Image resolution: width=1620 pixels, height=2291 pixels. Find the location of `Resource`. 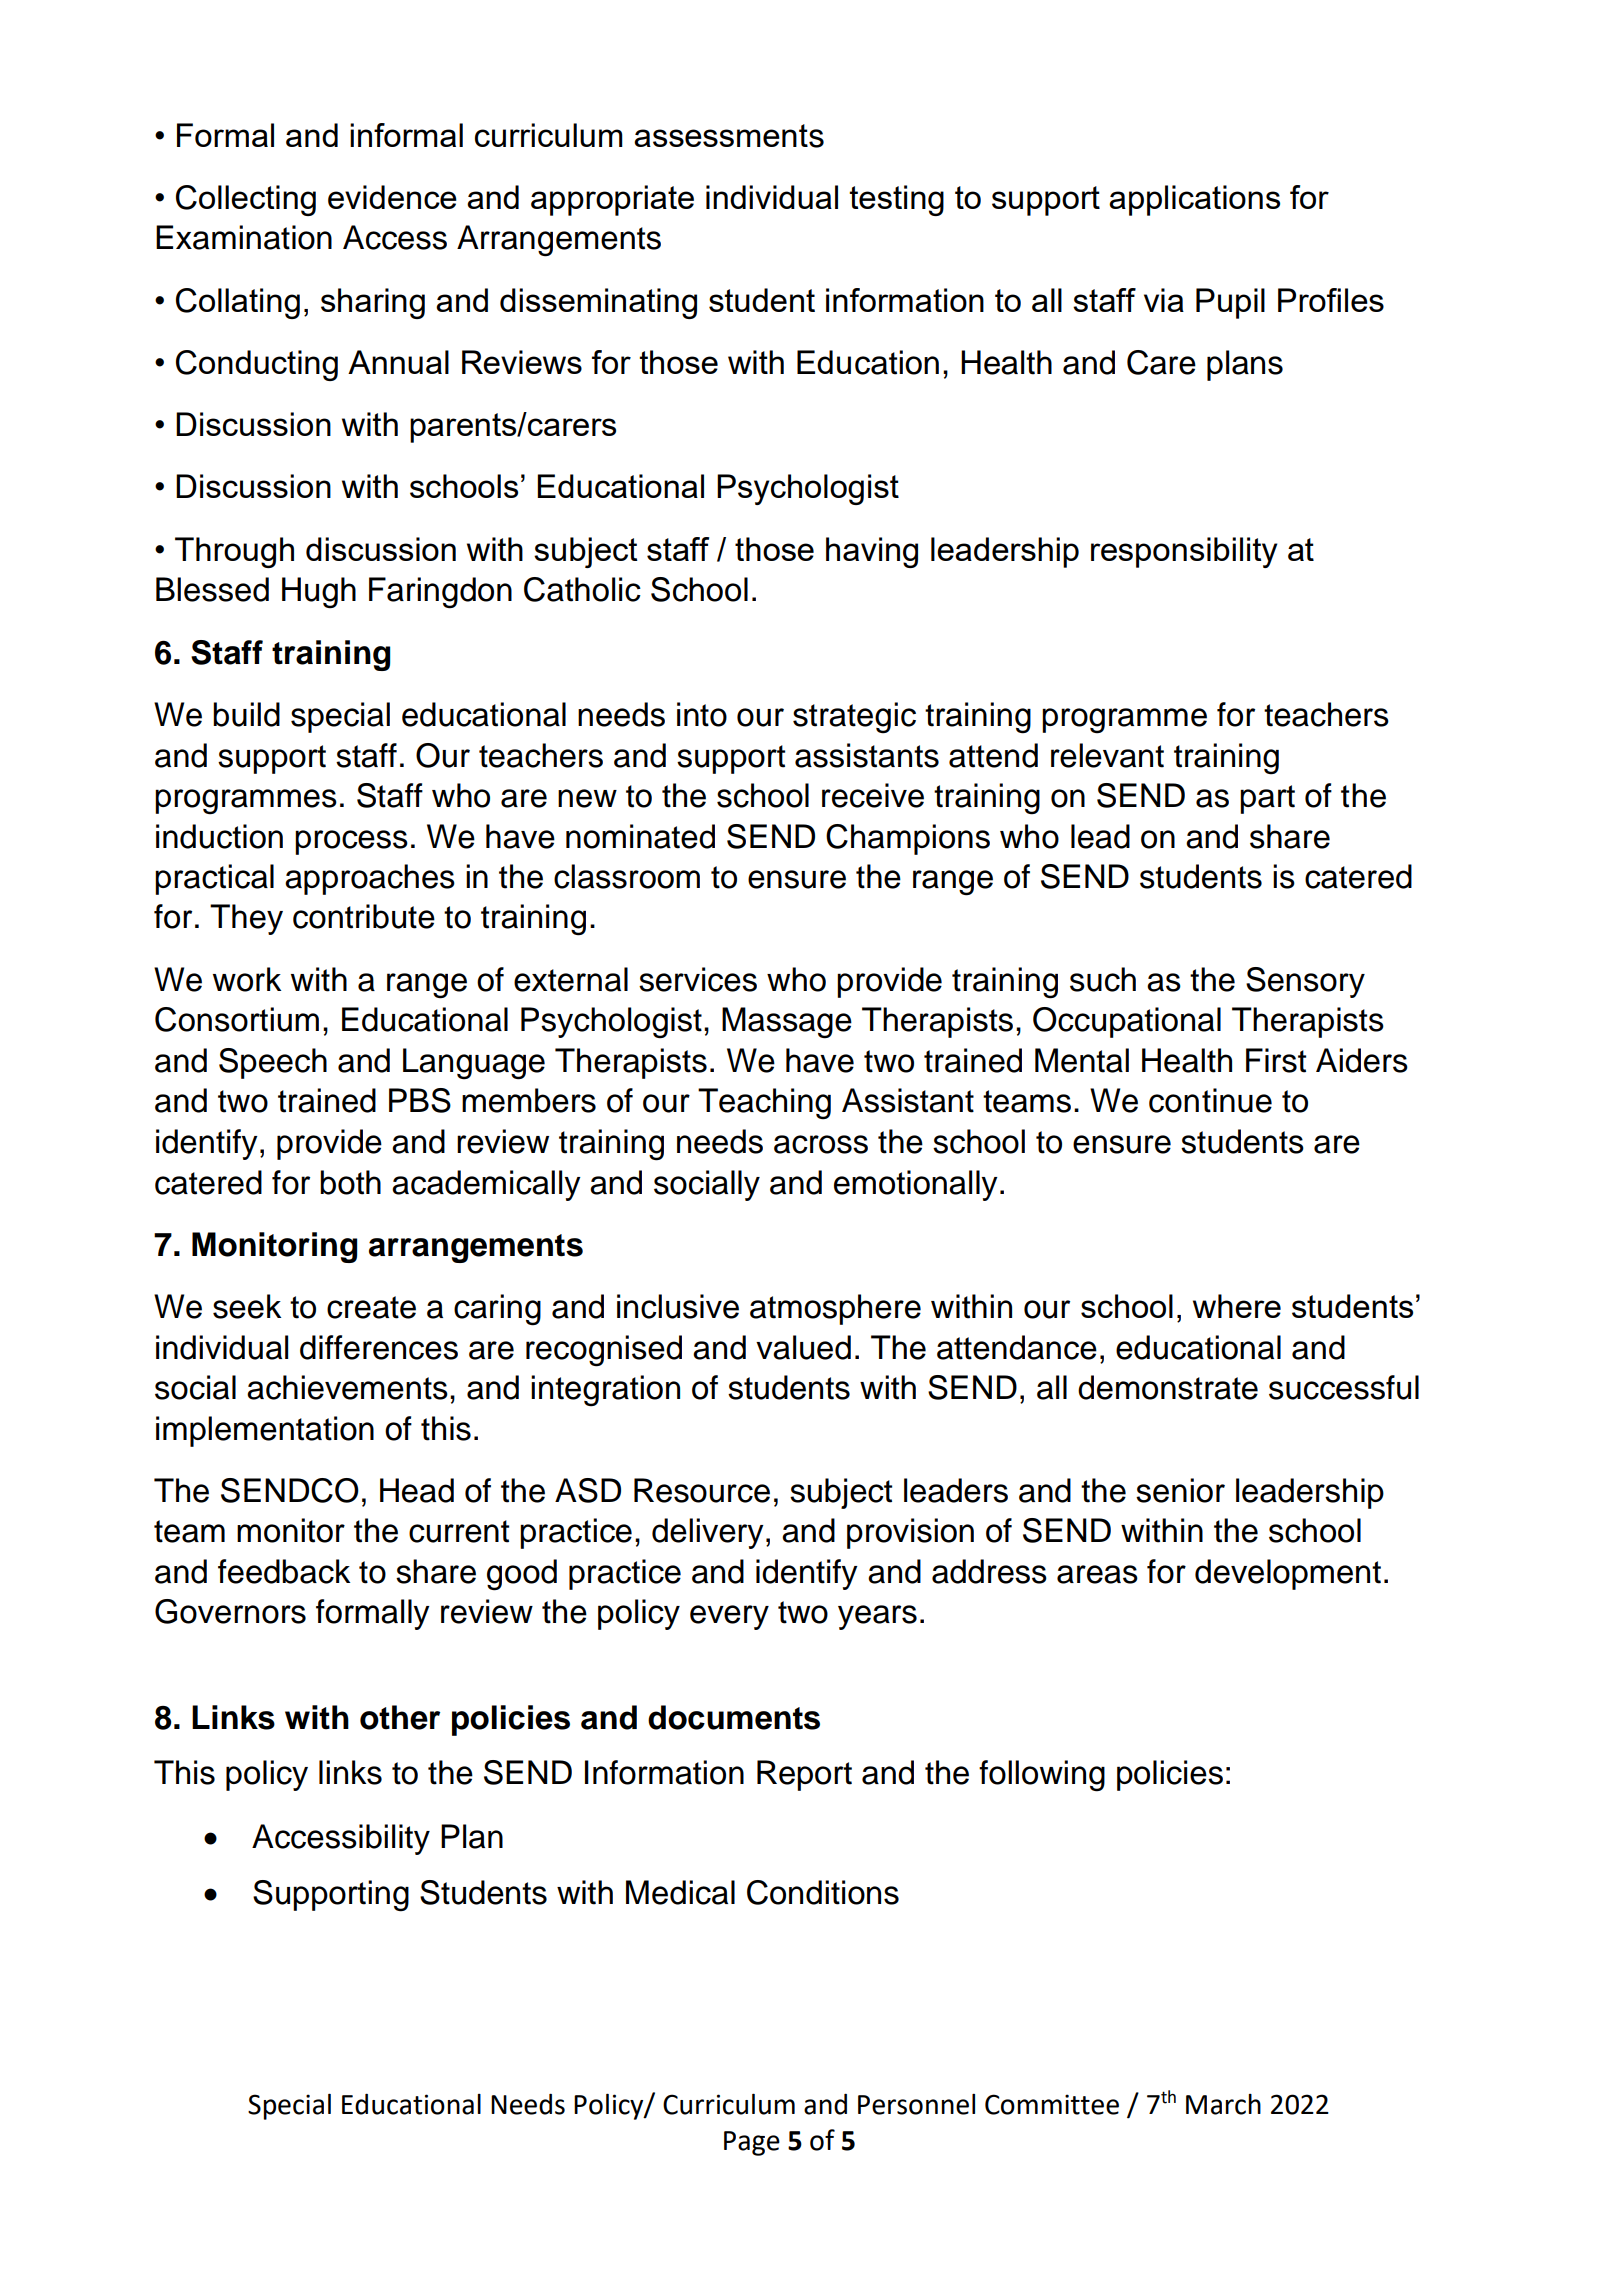

Resource is located at coordinates (702, 1490).
